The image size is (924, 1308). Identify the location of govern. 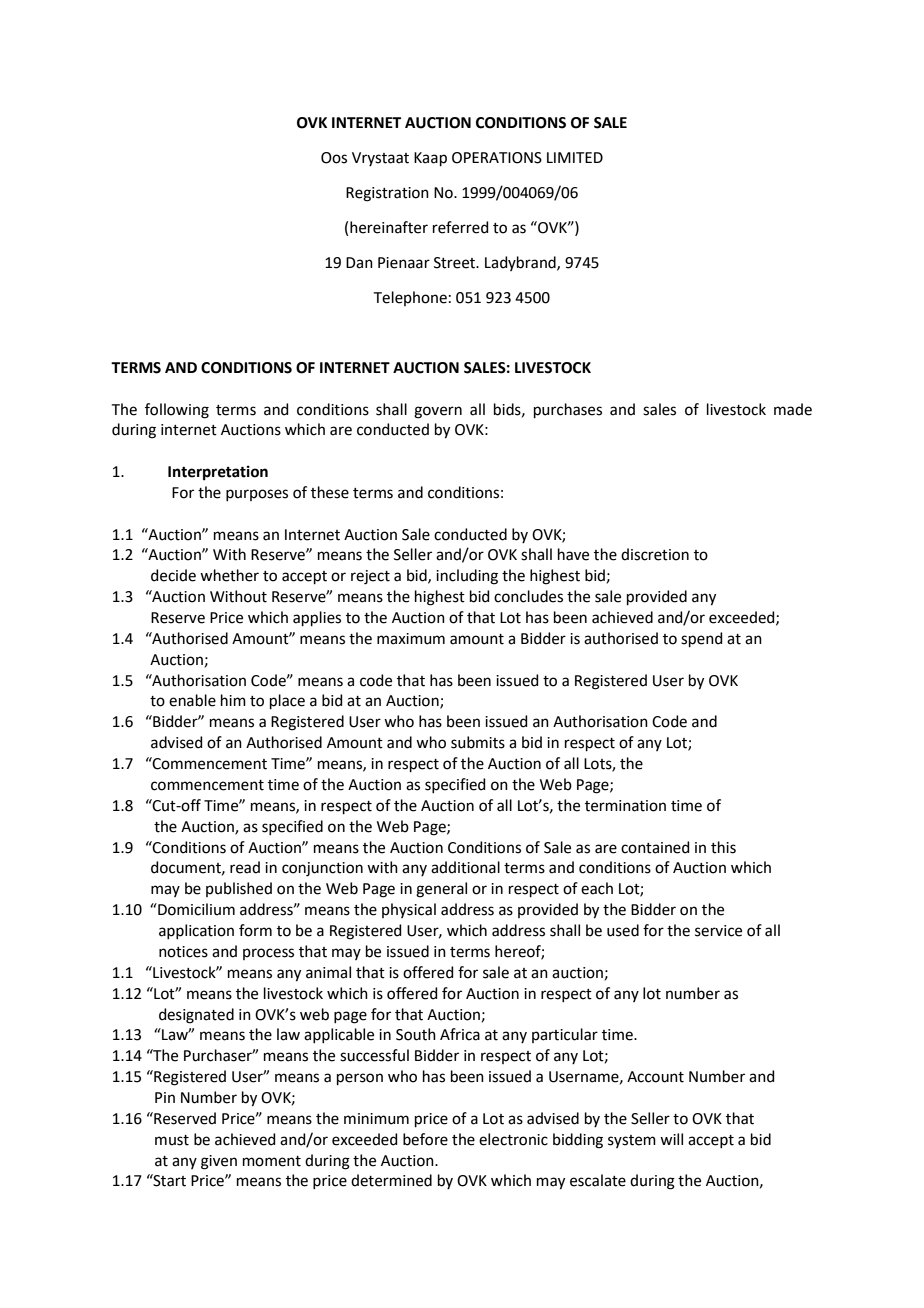
(438, 412).
